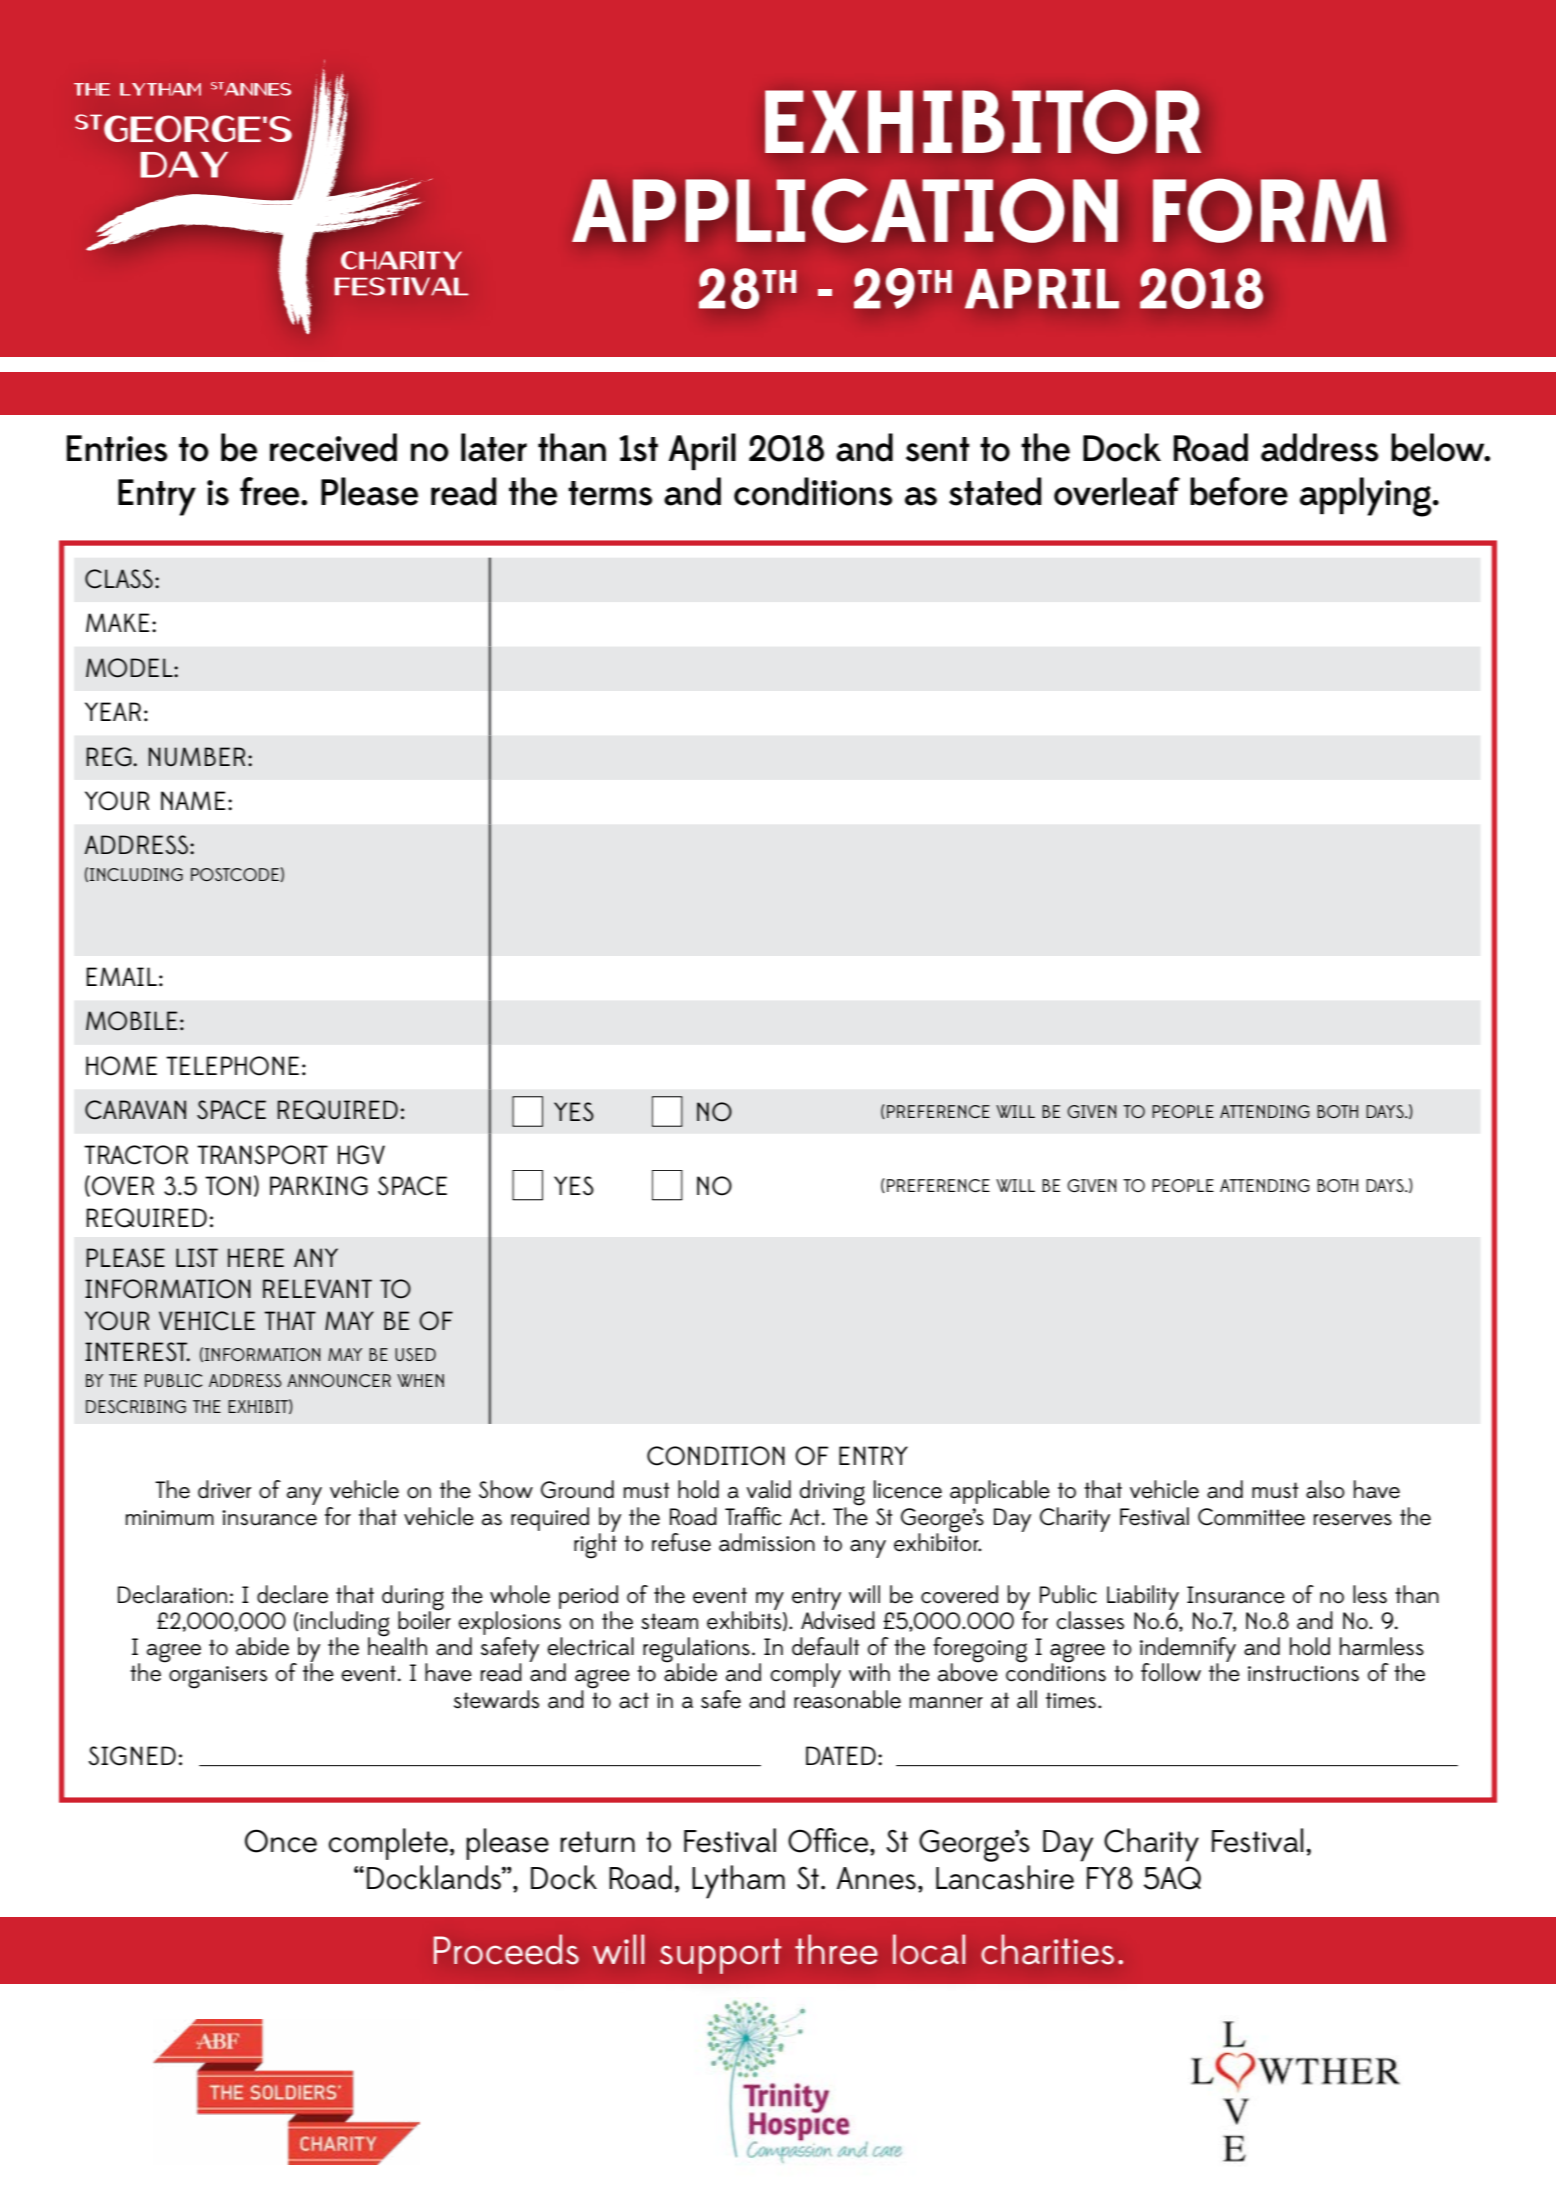 The image size is (1556, 2201). What do you see at coordinates (1251, 1517) in the screenshot?
I see `Committee` at bounding box center [1251, 1517].
